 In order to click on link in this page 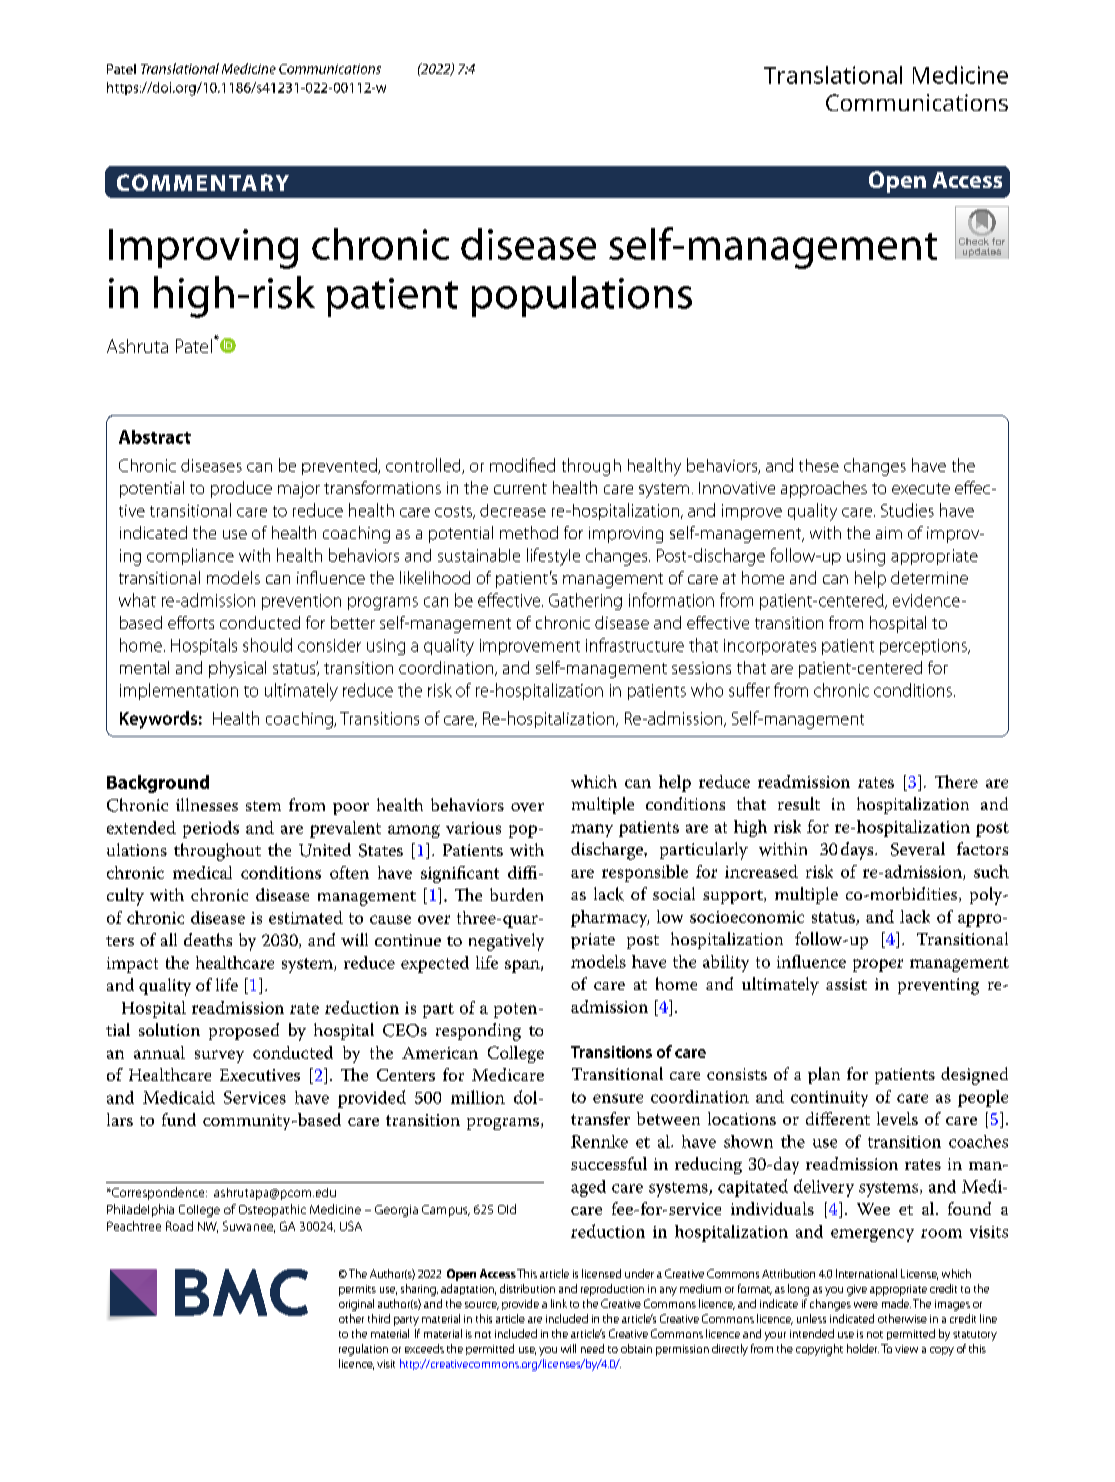, I will do `click(559, 1303)`.
